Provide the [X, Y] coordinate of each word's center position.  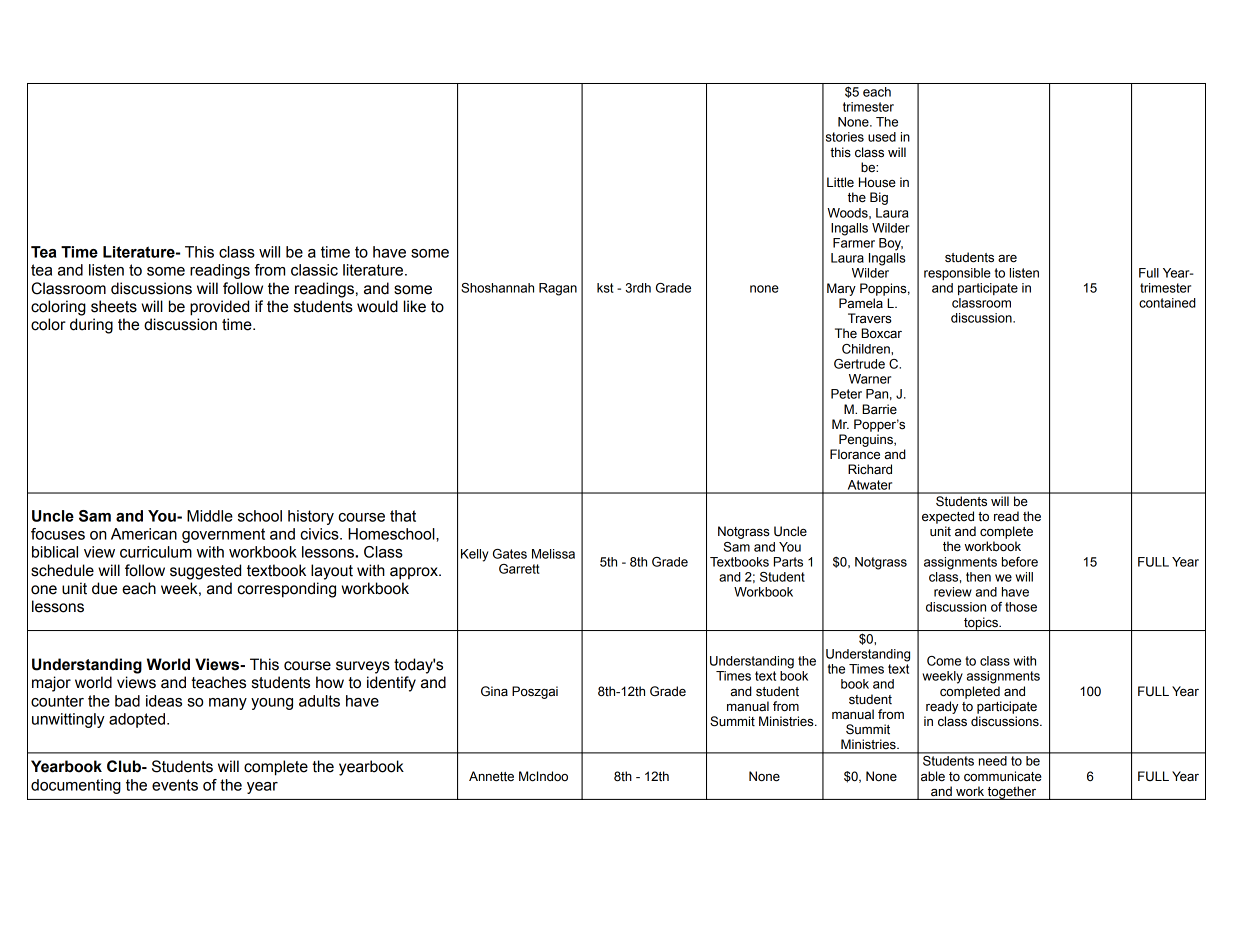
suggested [205, 572]
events [175, 785]
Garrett [519, 569]
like [415, 306]
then [978, 577]
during [91, 326]
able [933, 776]
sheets [114, 306]
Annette [491, 776]
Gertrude [859, 364]
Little [840, 182]
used [882, 137]
